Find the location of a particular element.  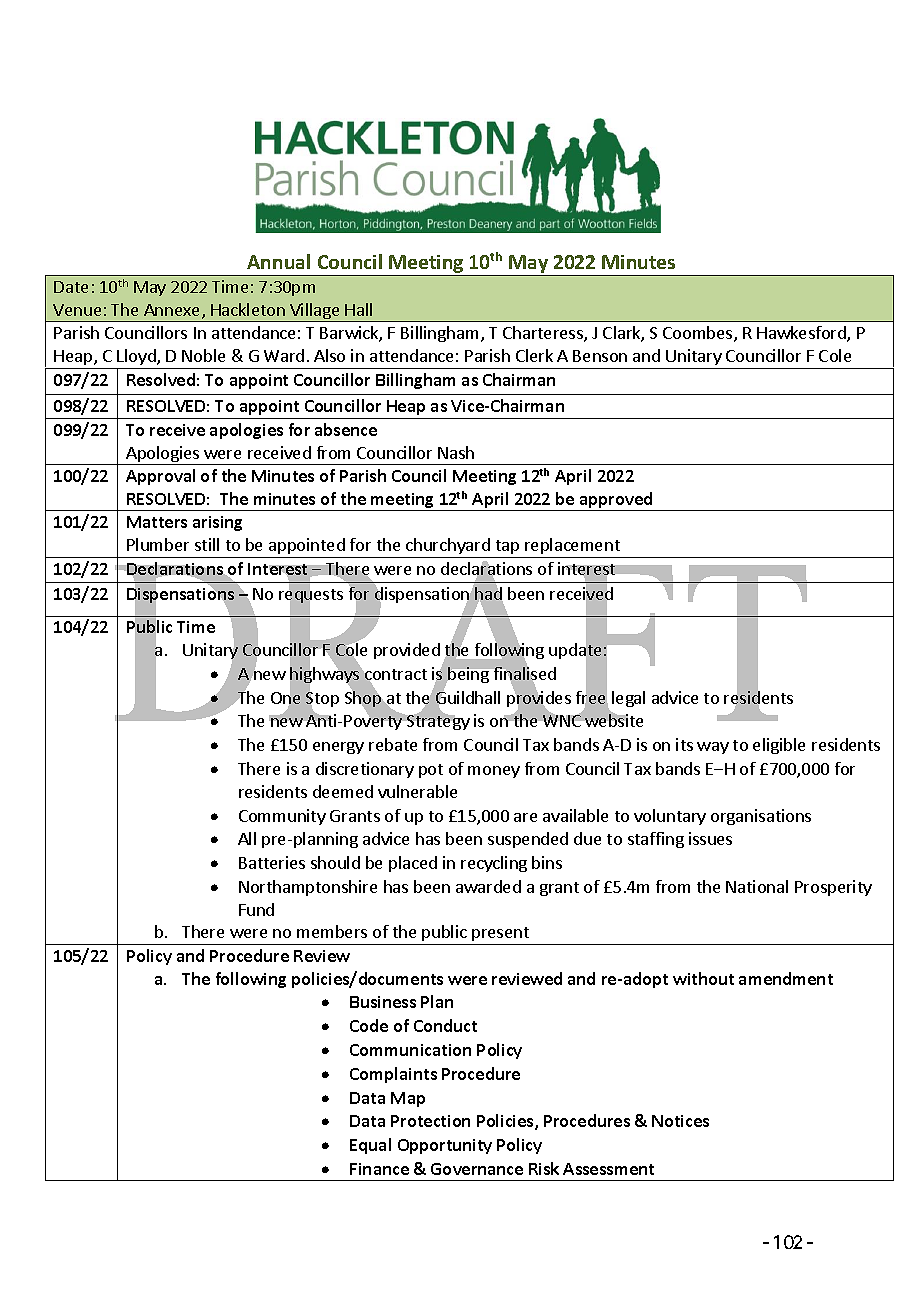

Benson is located at coordinates (600, 356).
